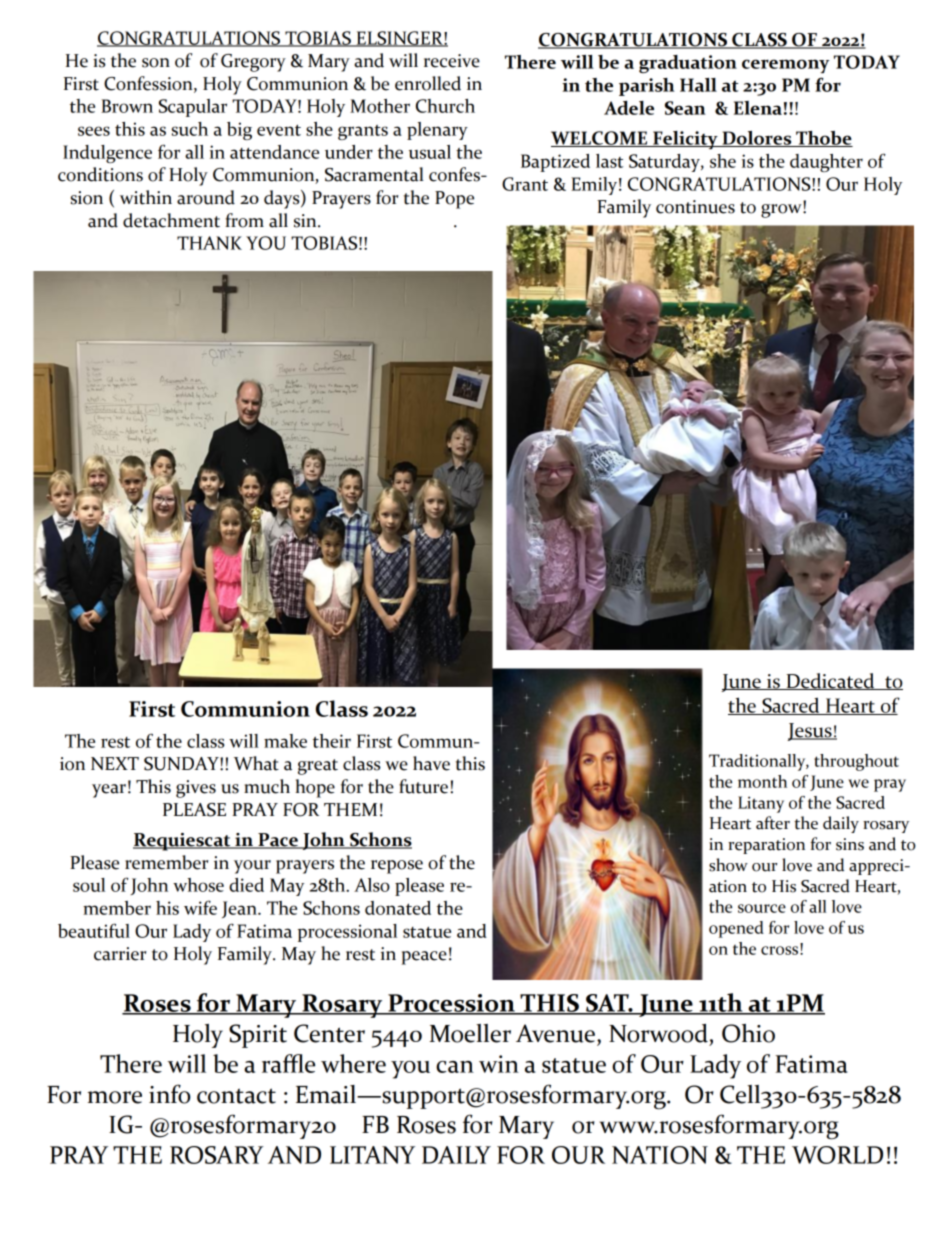  I want to click on info, so click(169, 1094).
